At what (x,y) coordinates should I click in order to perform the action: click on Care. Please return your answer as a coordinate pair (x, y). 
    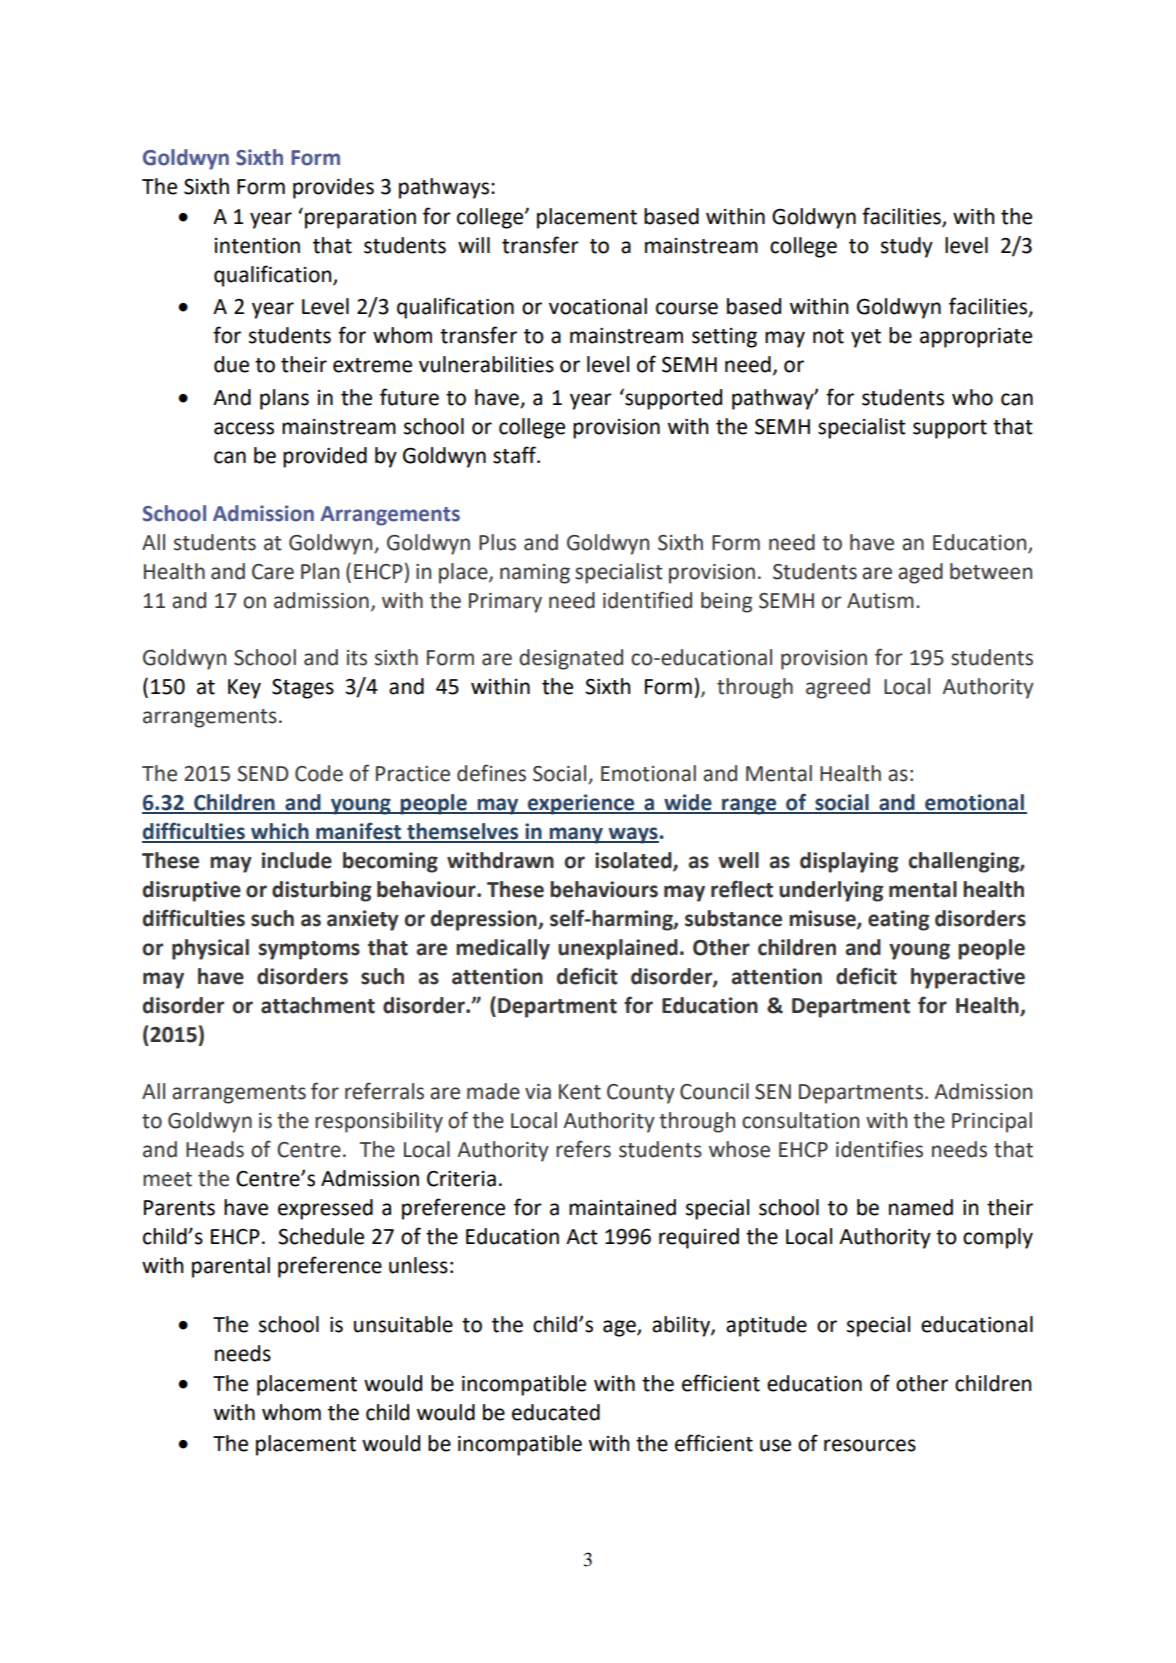
    Looking at the image, I should click on (273, 572).
